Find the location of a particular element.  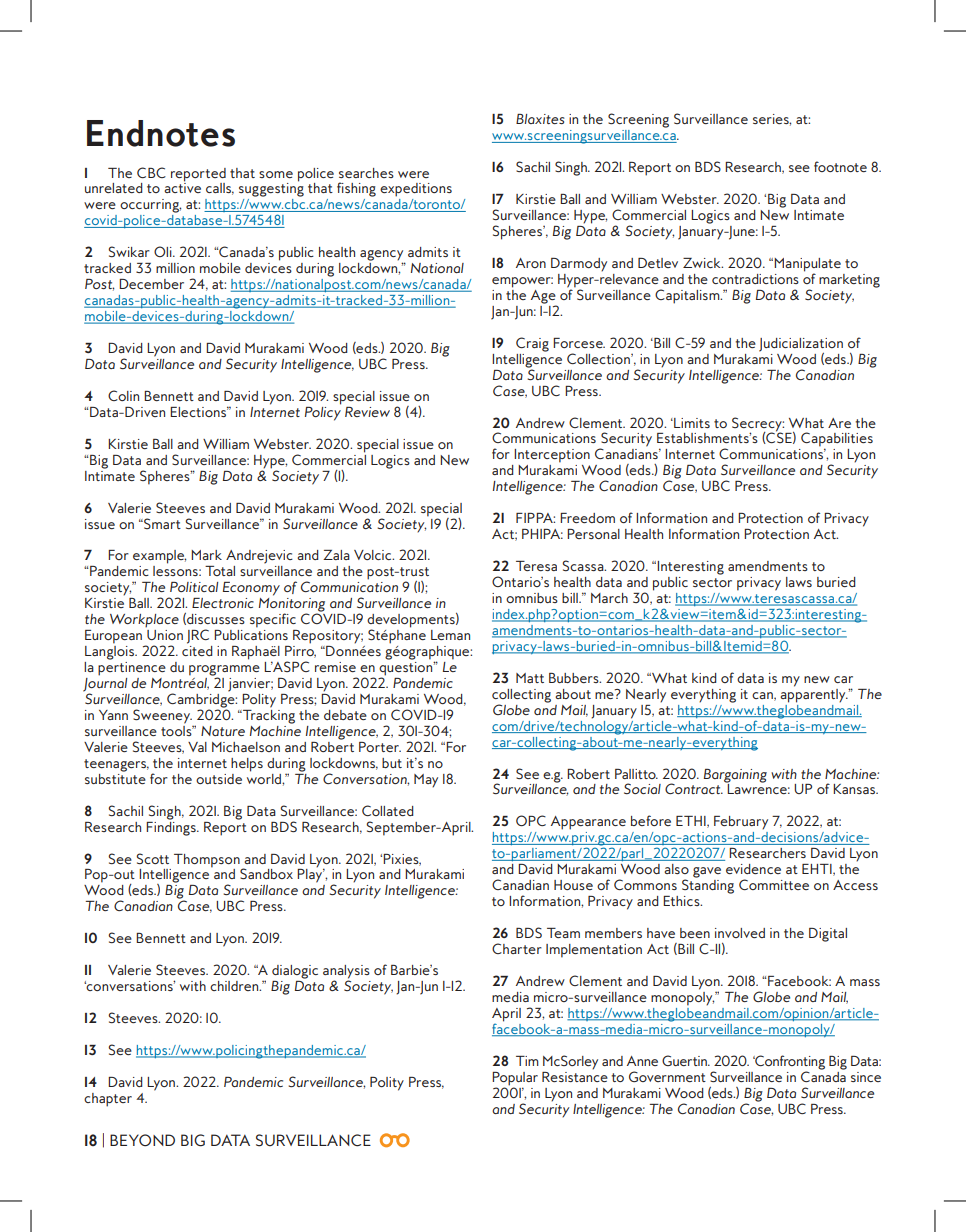

May is located at coordinates (426, 781).
